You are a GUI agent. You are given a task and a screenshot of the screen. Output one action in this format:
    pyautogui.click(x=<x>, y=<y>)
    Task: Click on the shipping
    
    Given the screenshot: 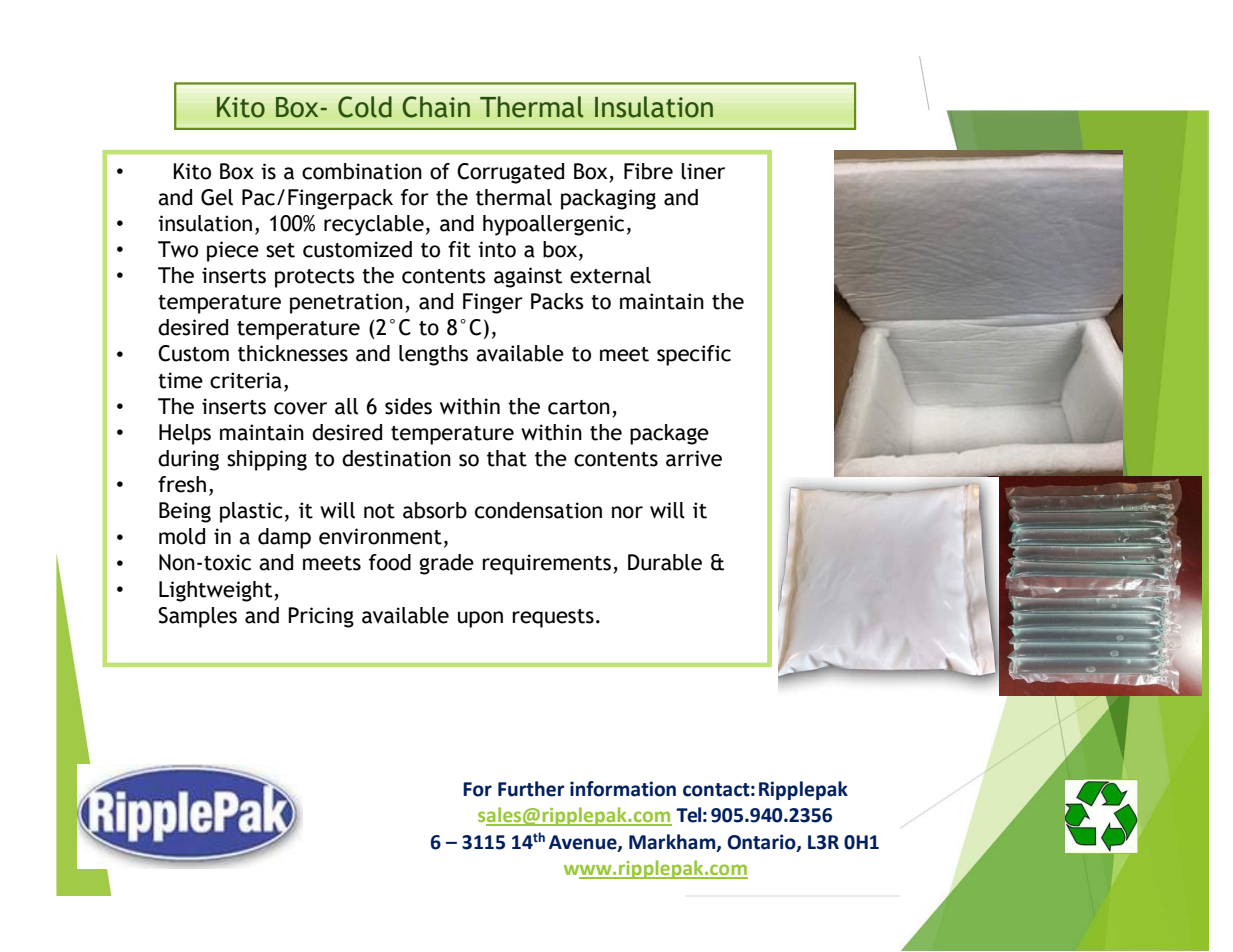 What is the action you would take?
    pyautogui.click(x=267, y=460)
